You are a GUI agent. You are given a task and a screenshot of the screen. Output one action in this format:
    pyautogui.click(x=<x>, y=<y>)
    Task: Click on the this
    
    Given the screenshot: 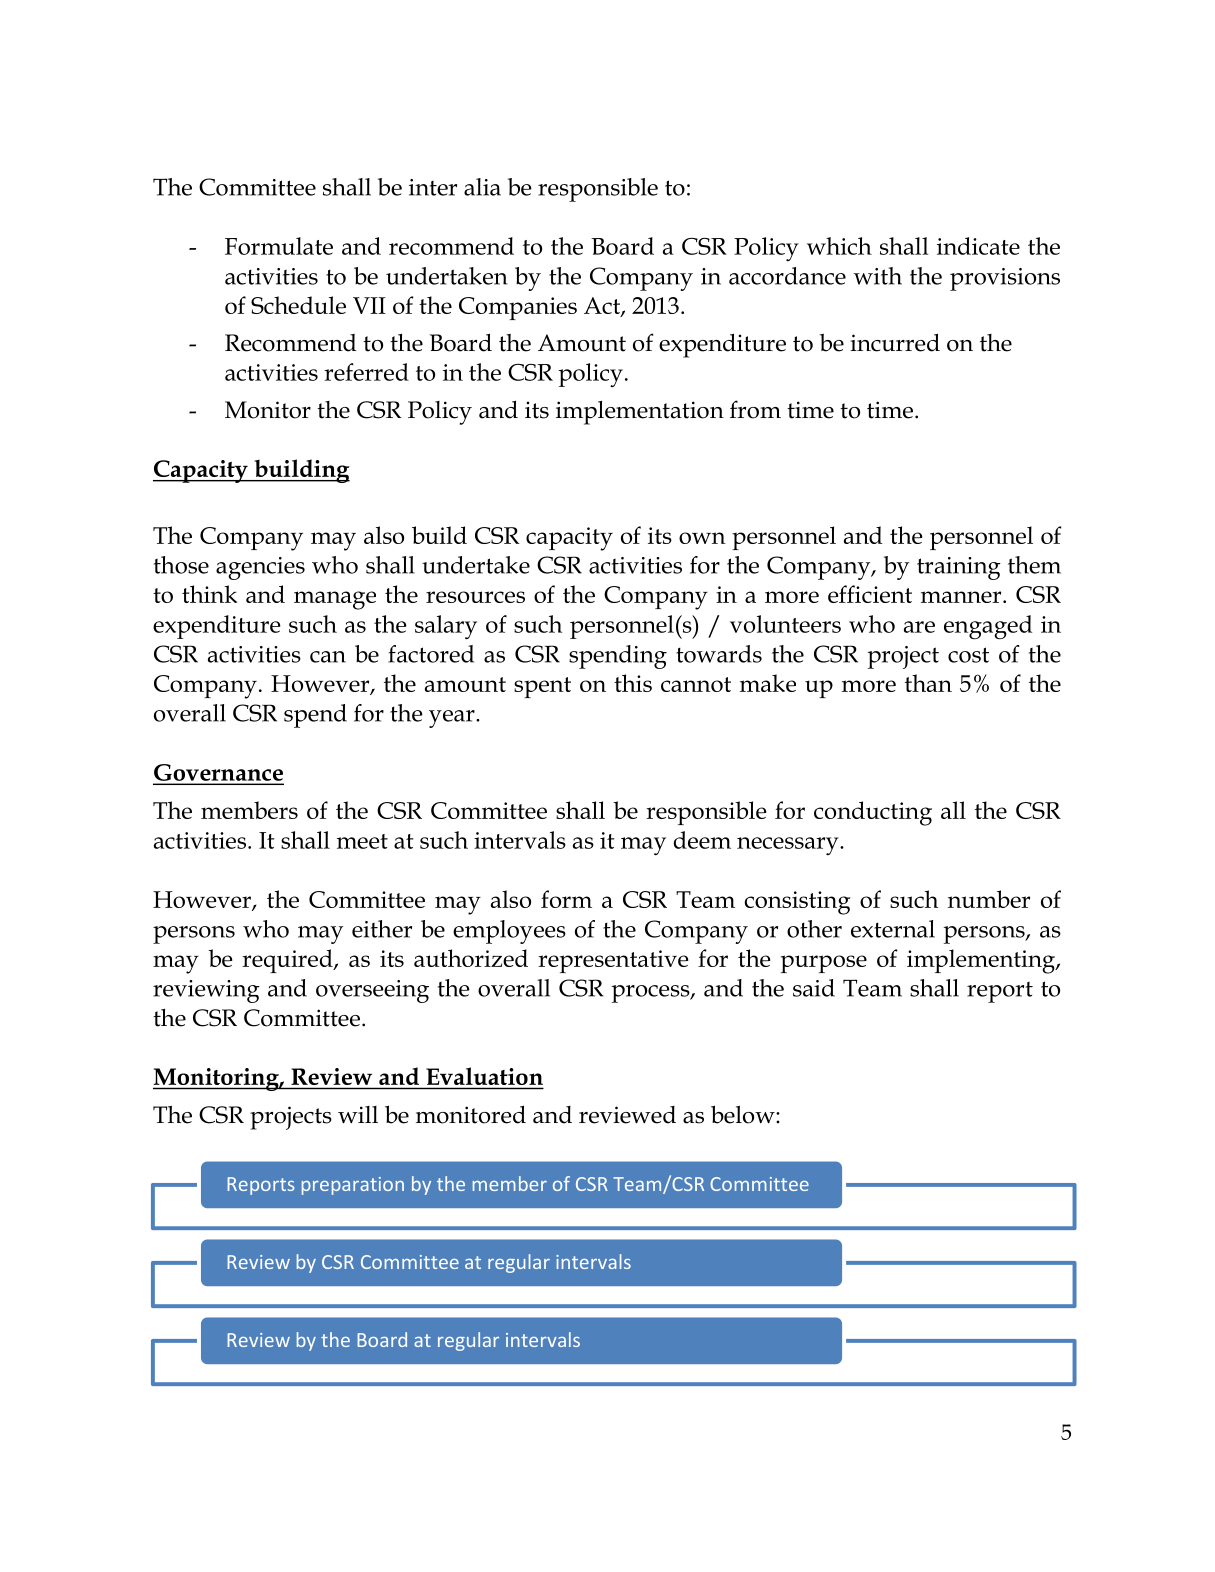 What is the action you would take?
    pyautogui.click(x=633, y=683)
